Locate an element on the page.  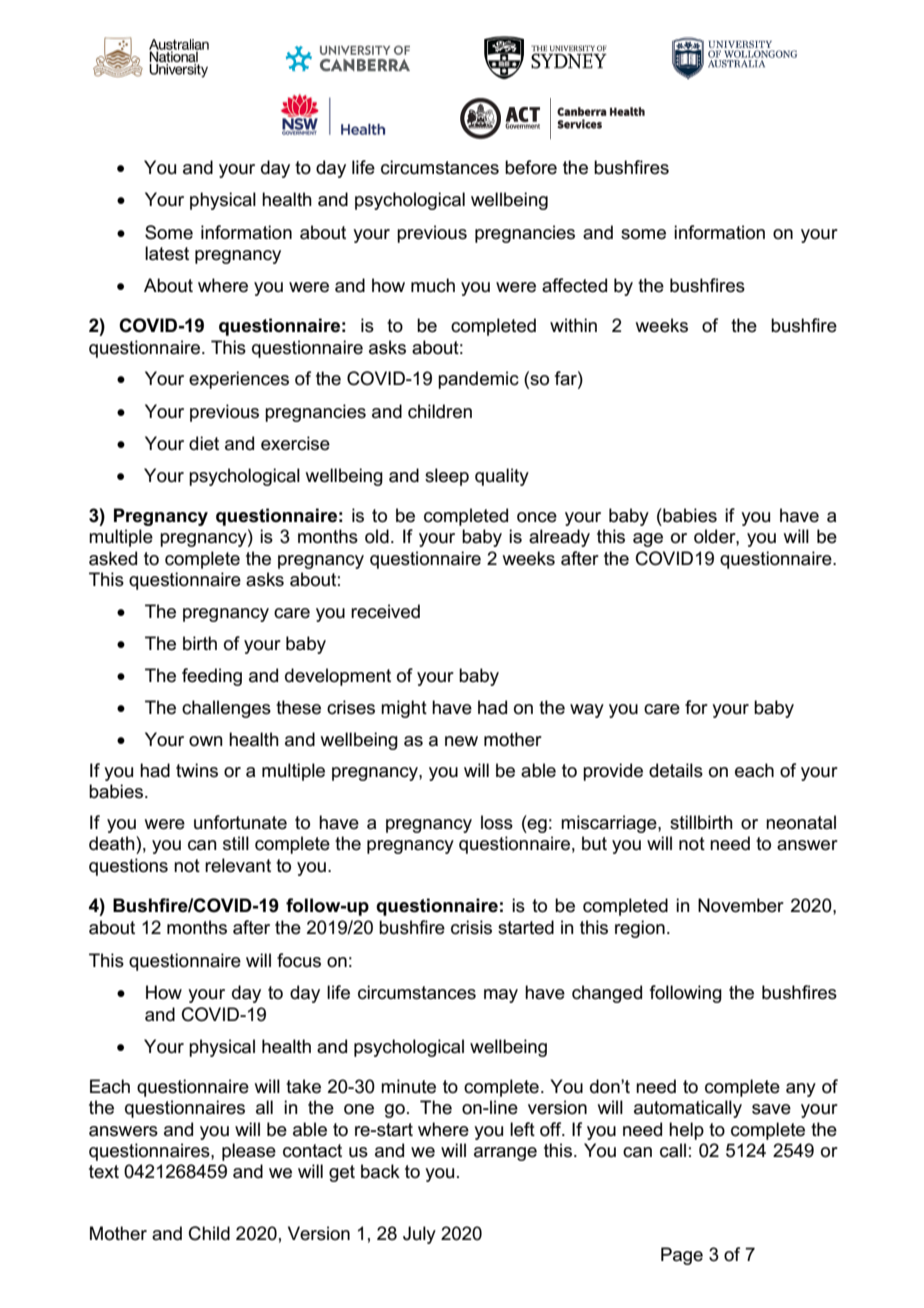
challenges is located at coordinates (226, 709).
